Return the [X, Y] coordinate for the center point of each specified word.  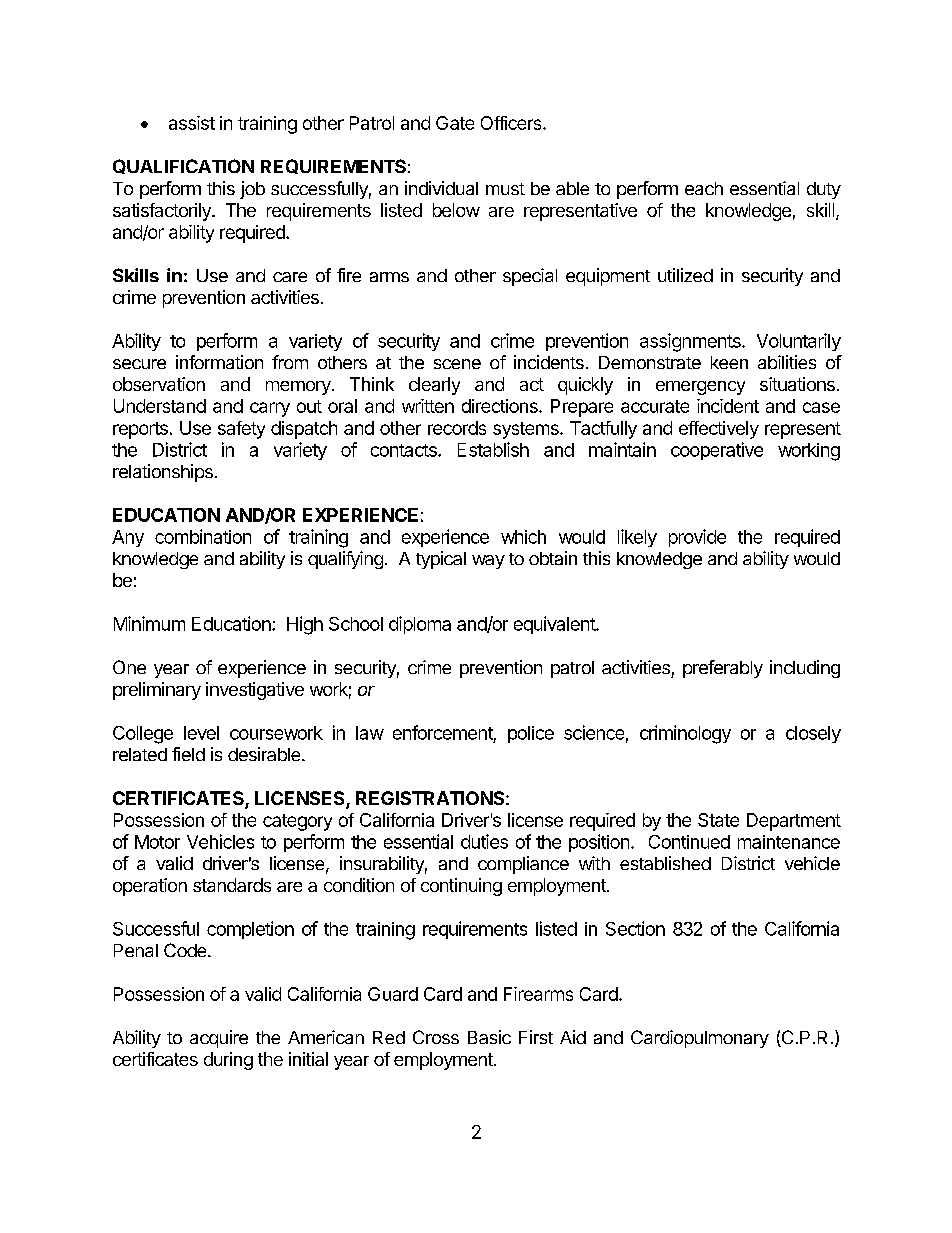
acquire [219, 1039]
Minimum [149, 623]
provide [697, 538]
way [488, 562]
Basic [489, 1037]
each [704, 188]
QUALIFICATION [183, 166]
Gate [455, 123]
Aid [573, 1037]
